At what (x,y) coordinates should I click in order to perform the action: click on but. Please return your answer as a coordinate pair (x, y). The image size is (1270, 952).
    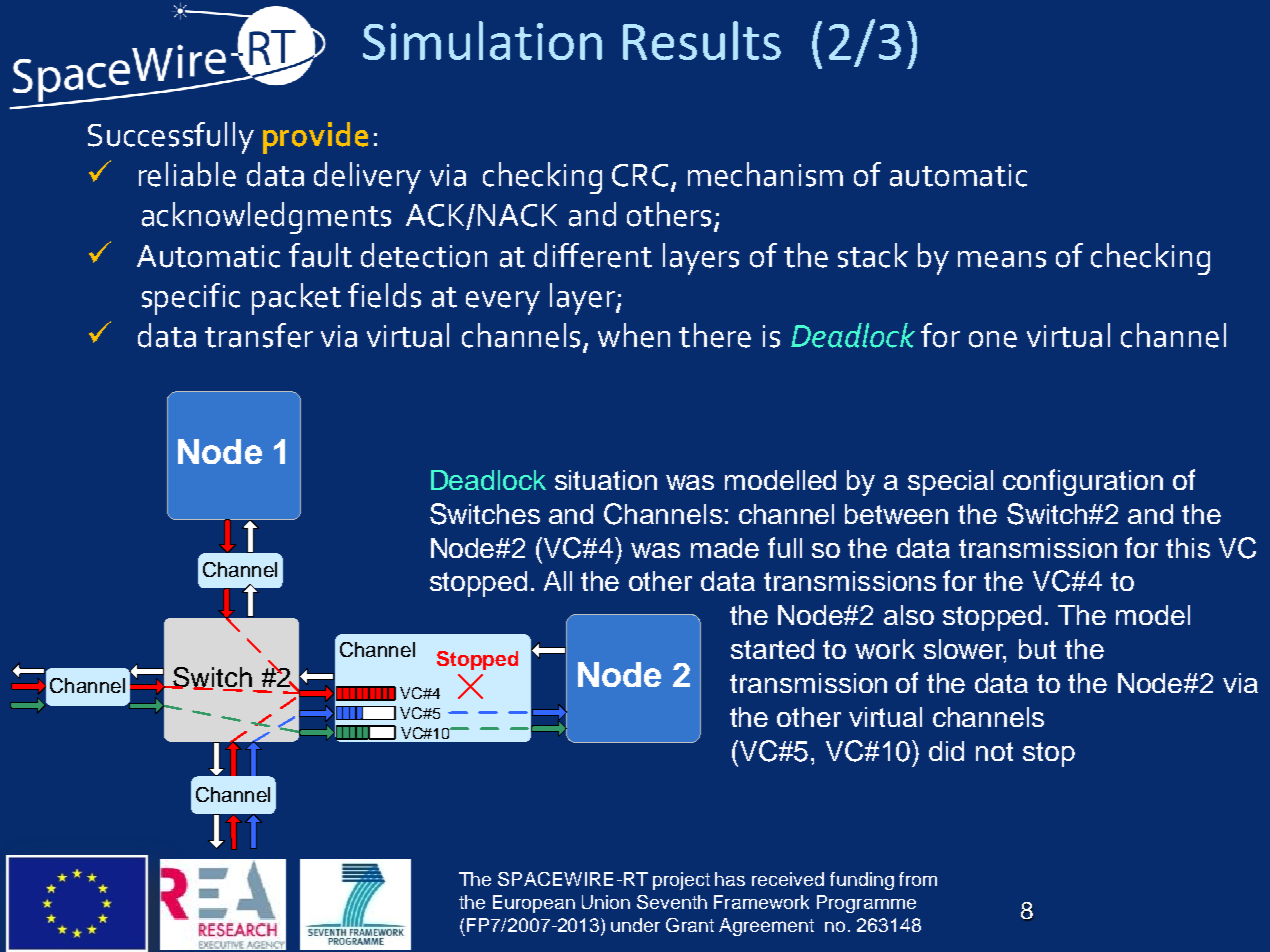
    Looking at the image, I should click on (1037, 649).
